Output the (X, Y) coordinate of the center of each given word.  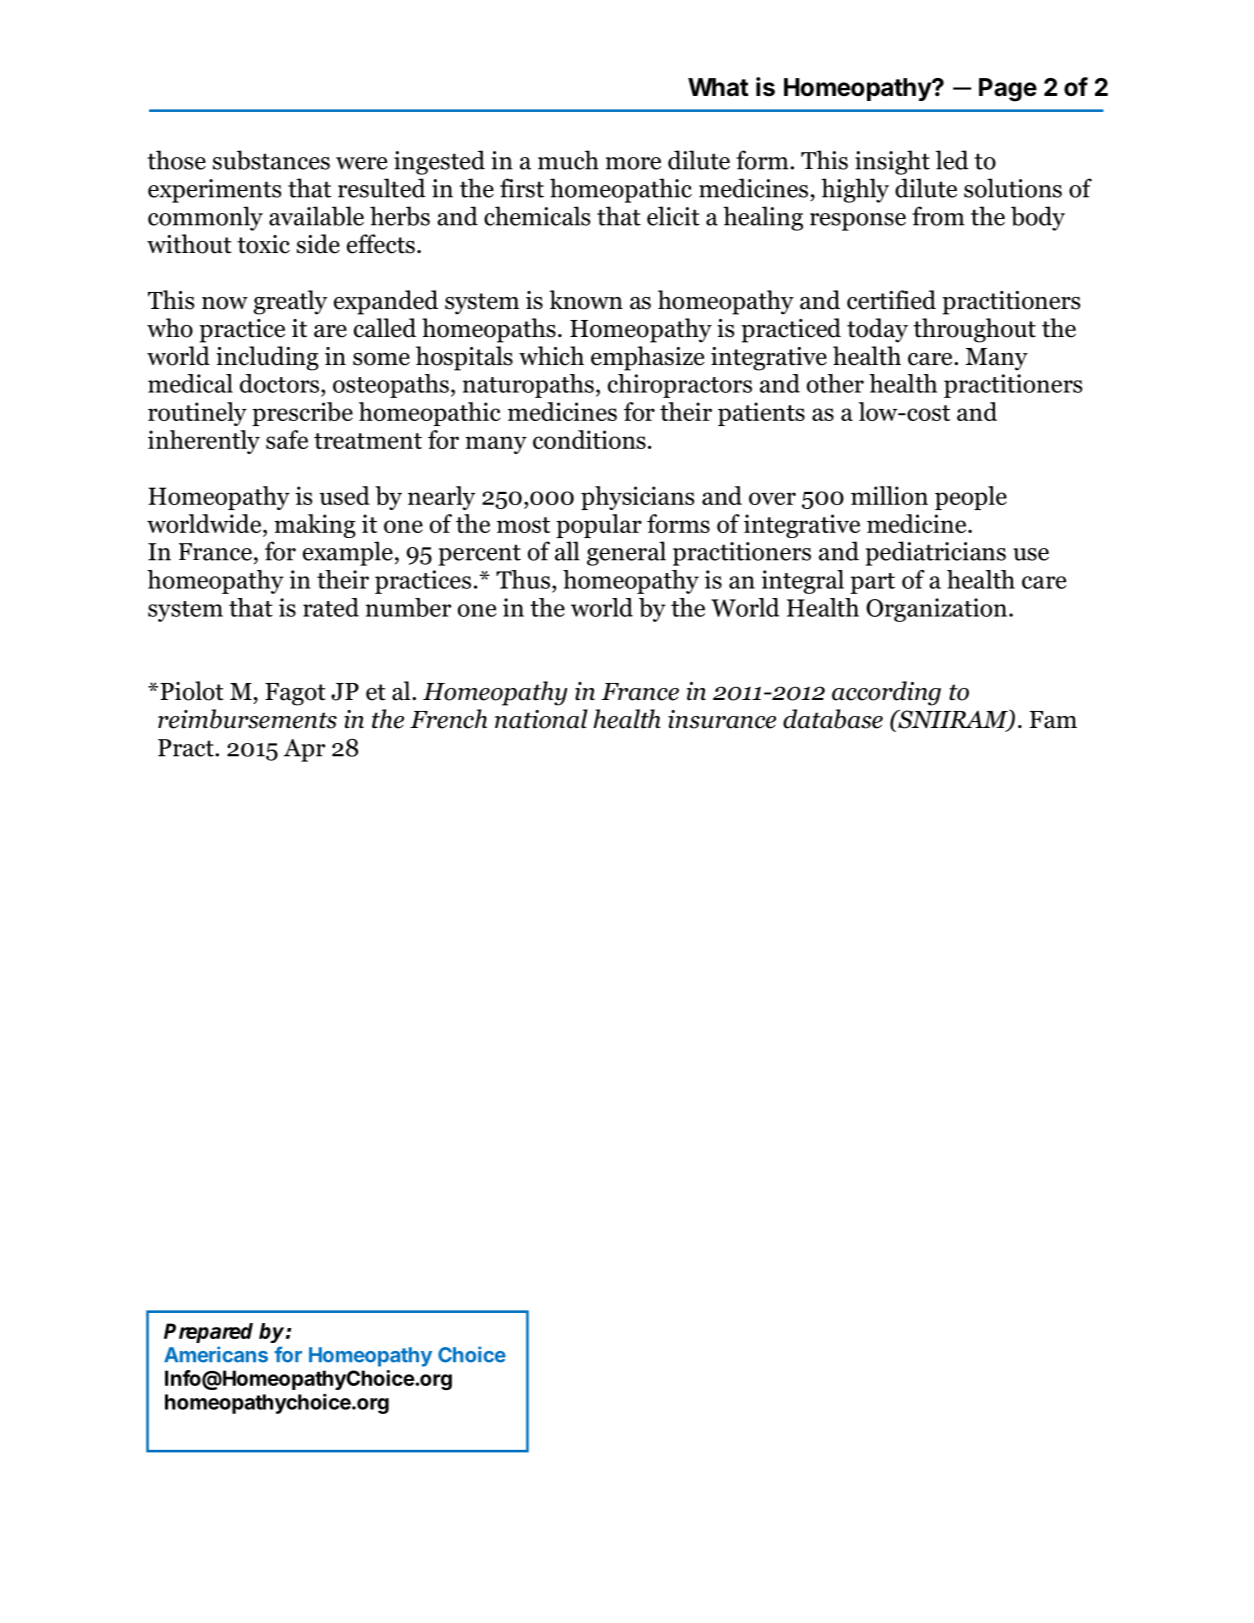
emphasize (647, 358)
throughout (974, 330)
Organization (936, 610)
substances (271, 160)
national (541, 719)
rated (331, 607)
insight (892, 162)
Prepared (208, 1333)
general (626, 553)
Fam (1053, 720)
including (267, 358)
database (833, 719)
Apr (304, 750)
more (633, 163)
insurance (722, 719)
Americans (216, 1354)
